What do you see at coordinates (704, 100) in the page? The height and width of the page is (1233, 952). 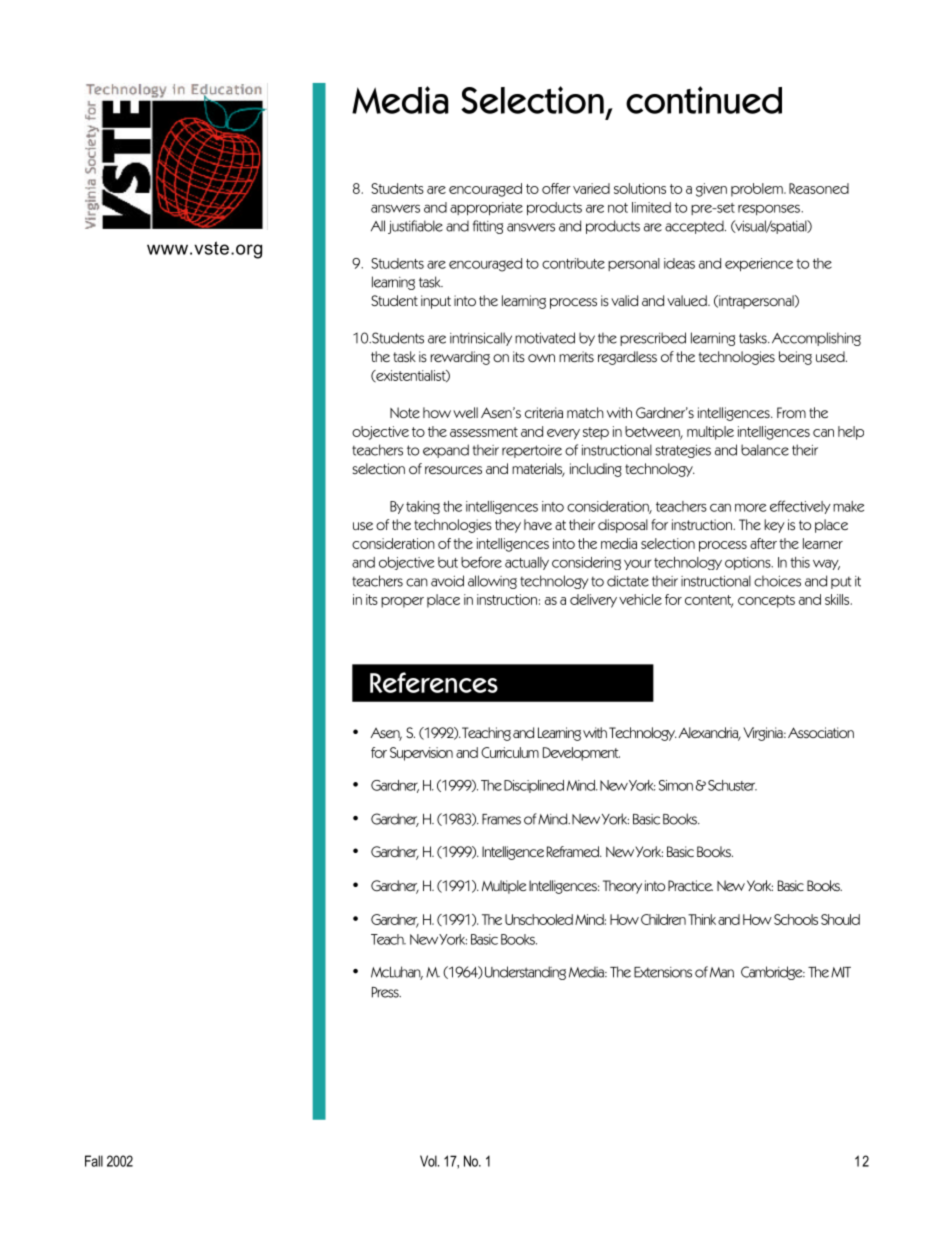 I see `continued` at bounding box center [704, 100].
